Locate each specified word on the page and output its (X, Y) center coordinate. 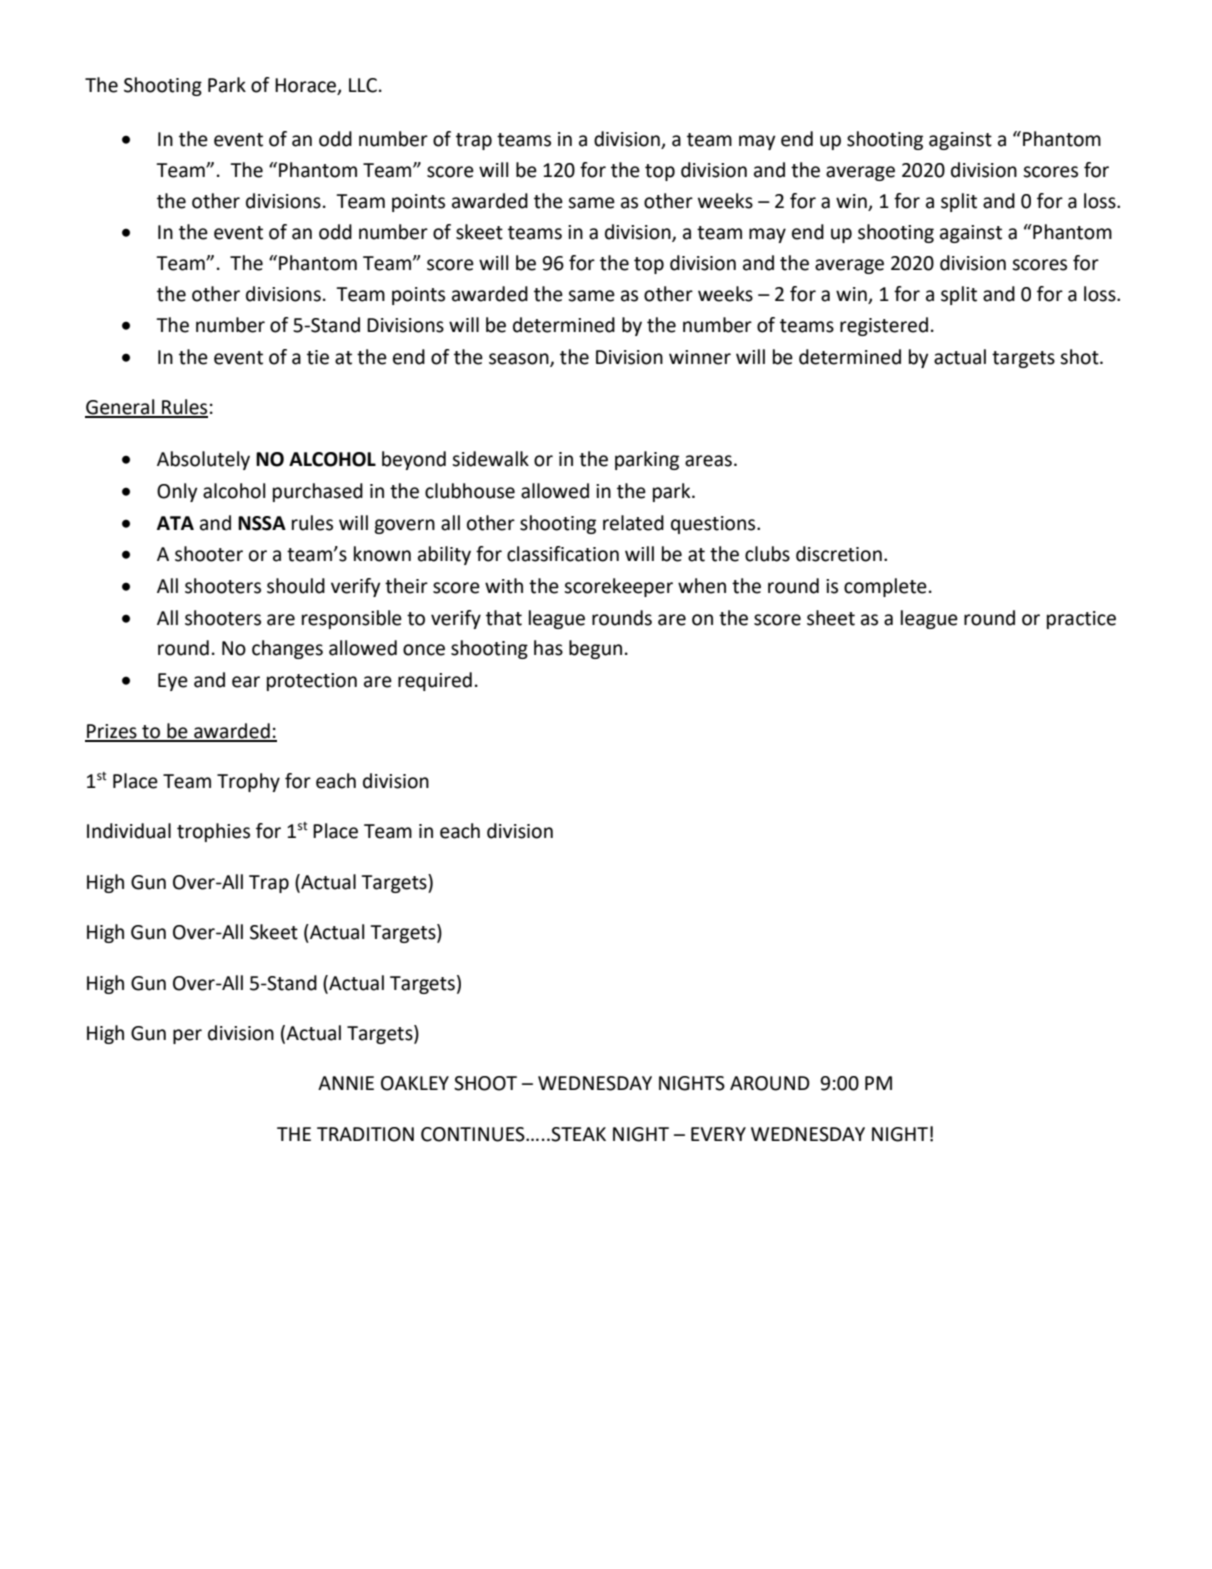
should (296, 586)
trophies (213, 832)
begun (595, 649)
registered (884, 326)
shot (1080, 357)
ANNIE (346, 1083)
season (520, 360)
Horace (306, 86)
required (435, 681)
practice (1081, 620)
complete (885, 587)
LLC (363, 85)
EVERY (718, 1134)
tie (318, 357)
